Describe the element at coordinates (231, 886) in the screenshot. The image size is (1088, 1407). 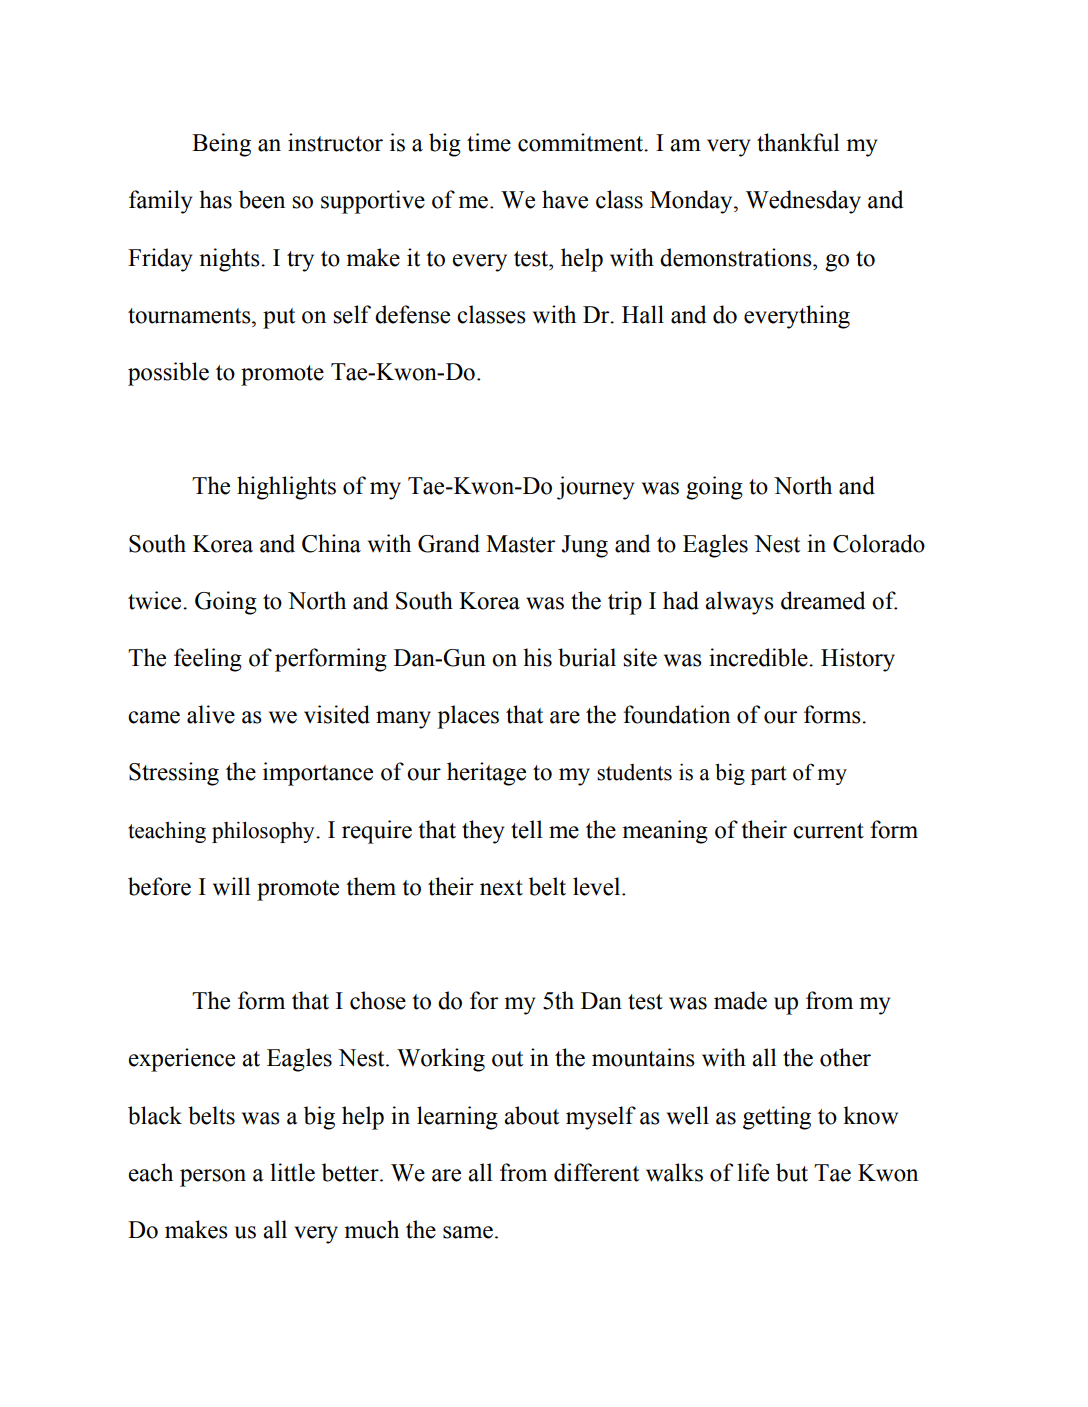
I see `will` at that location.
